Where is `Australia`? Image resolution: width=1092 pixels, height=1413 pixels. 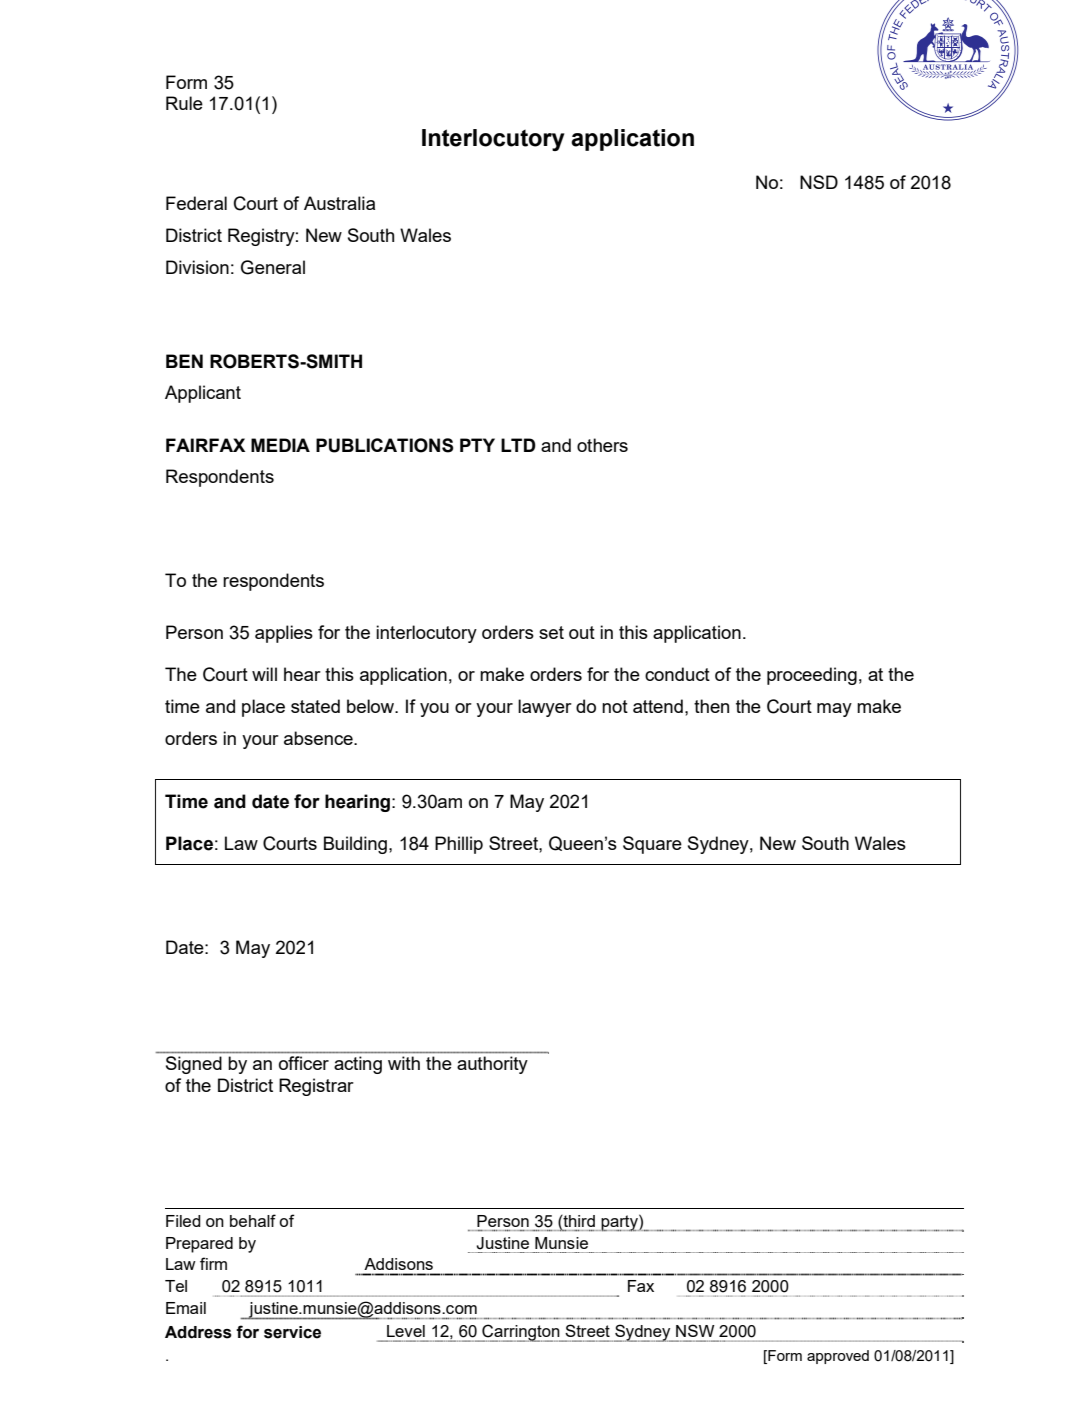 Australia is located at coordinates (339, 203).
